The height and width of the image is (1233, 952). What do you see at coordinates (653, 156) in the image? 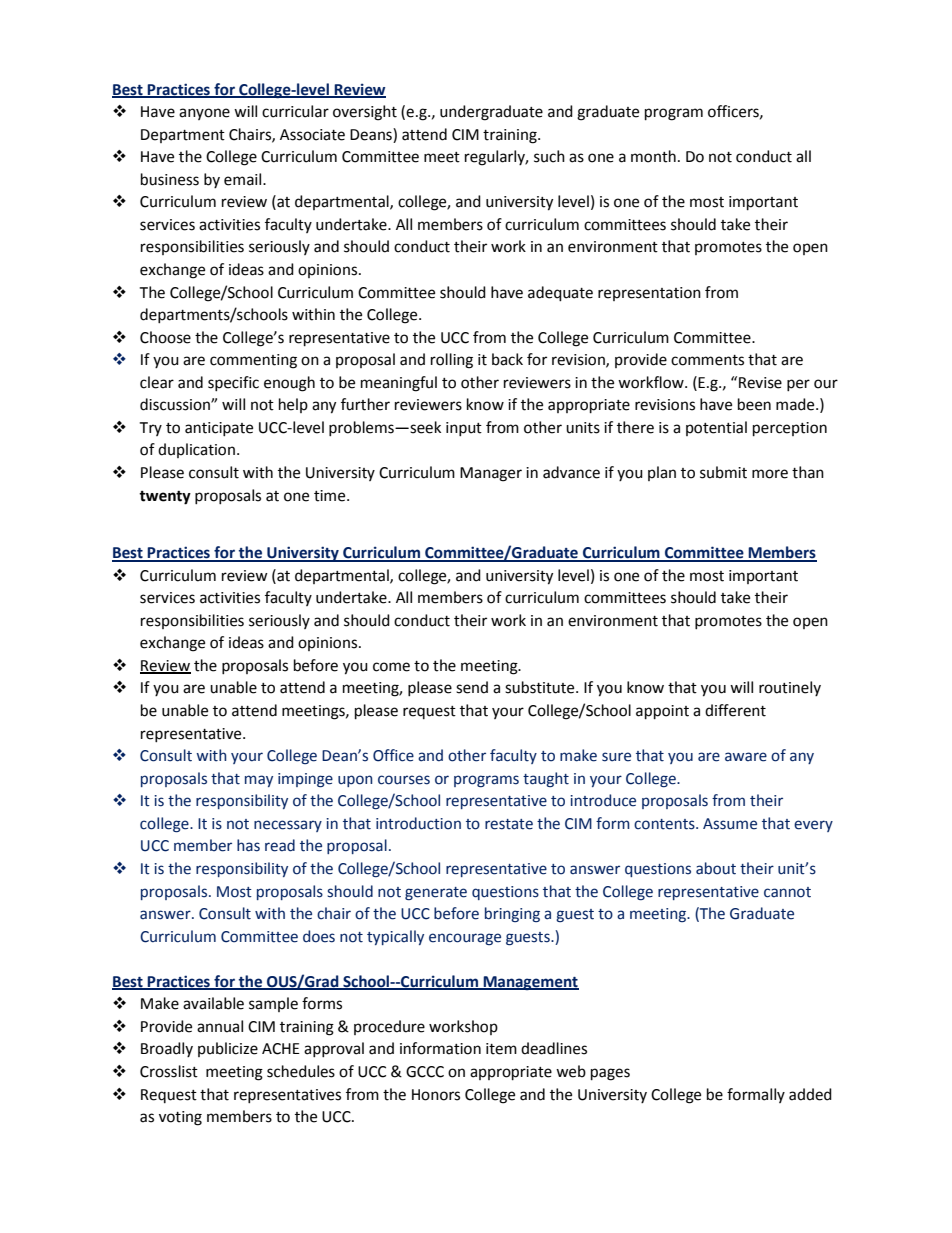
I see `month` at bounding box center [653, 156].
